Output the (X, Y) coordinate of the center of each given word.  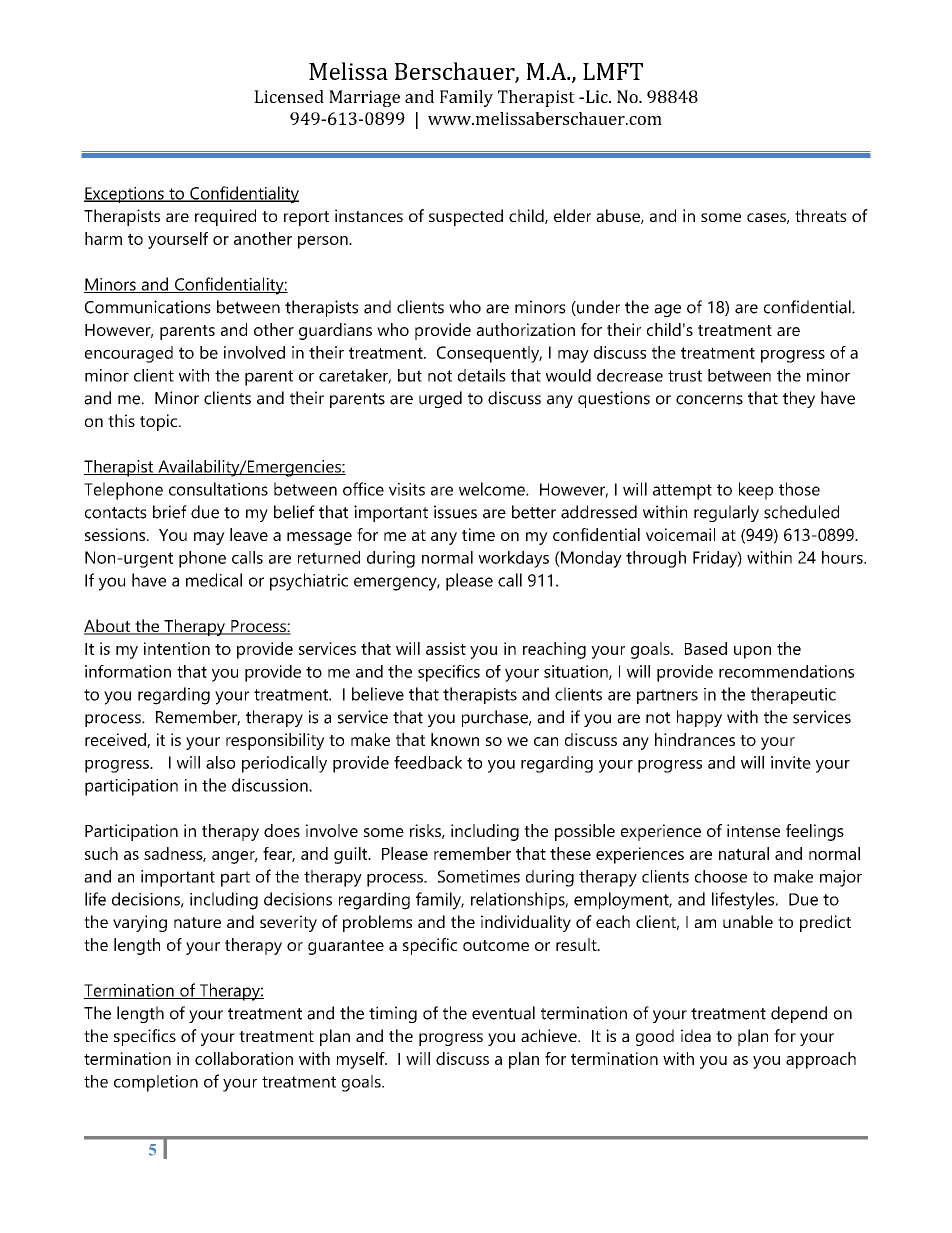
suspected (466, 217)
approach (821, 1060)
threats (821, 215)
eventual (503, 1013)
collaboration (244, 1058)
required (225, 217)
